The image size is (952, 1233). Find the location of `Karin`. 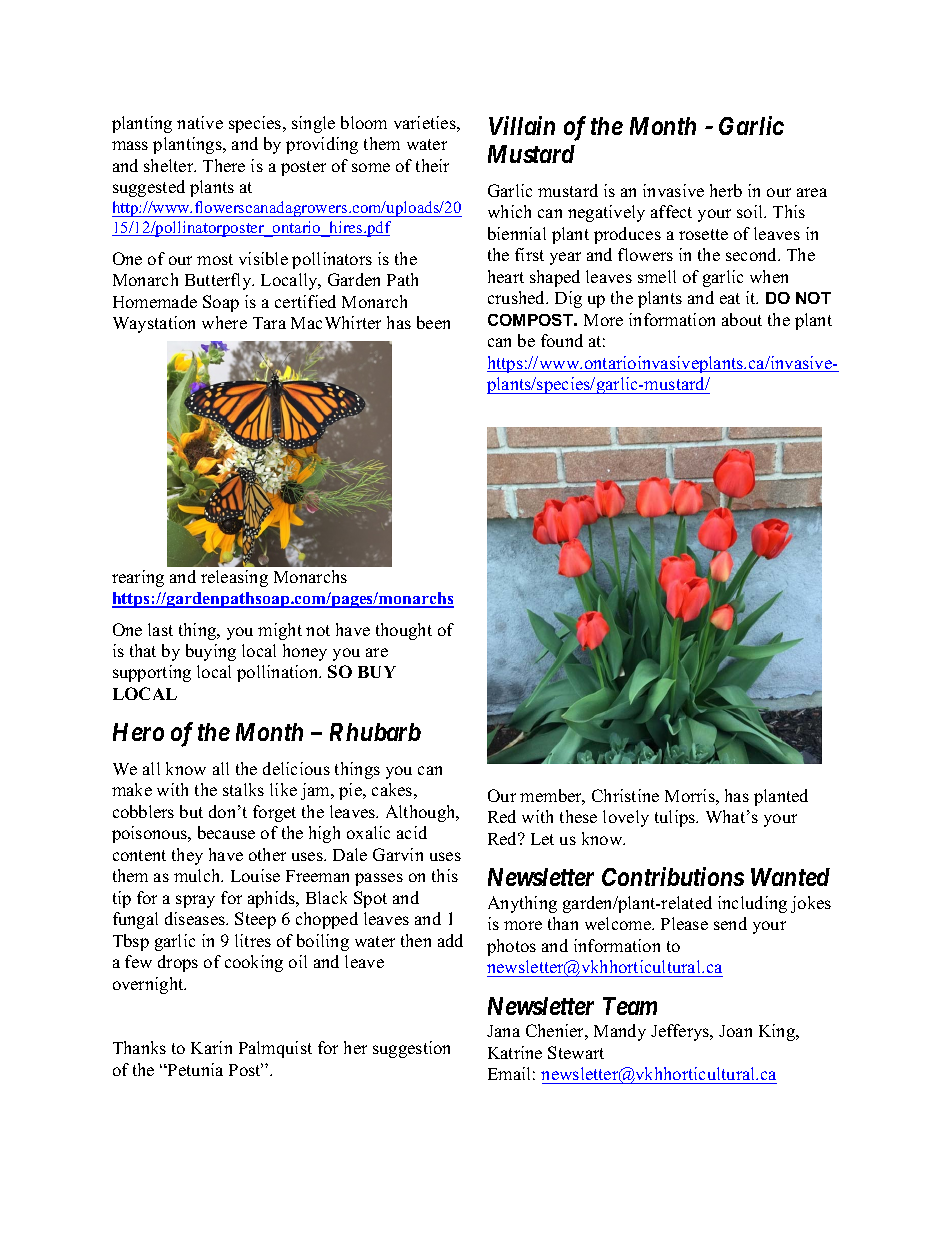

Karin is located at coordinates (211, 1047).
